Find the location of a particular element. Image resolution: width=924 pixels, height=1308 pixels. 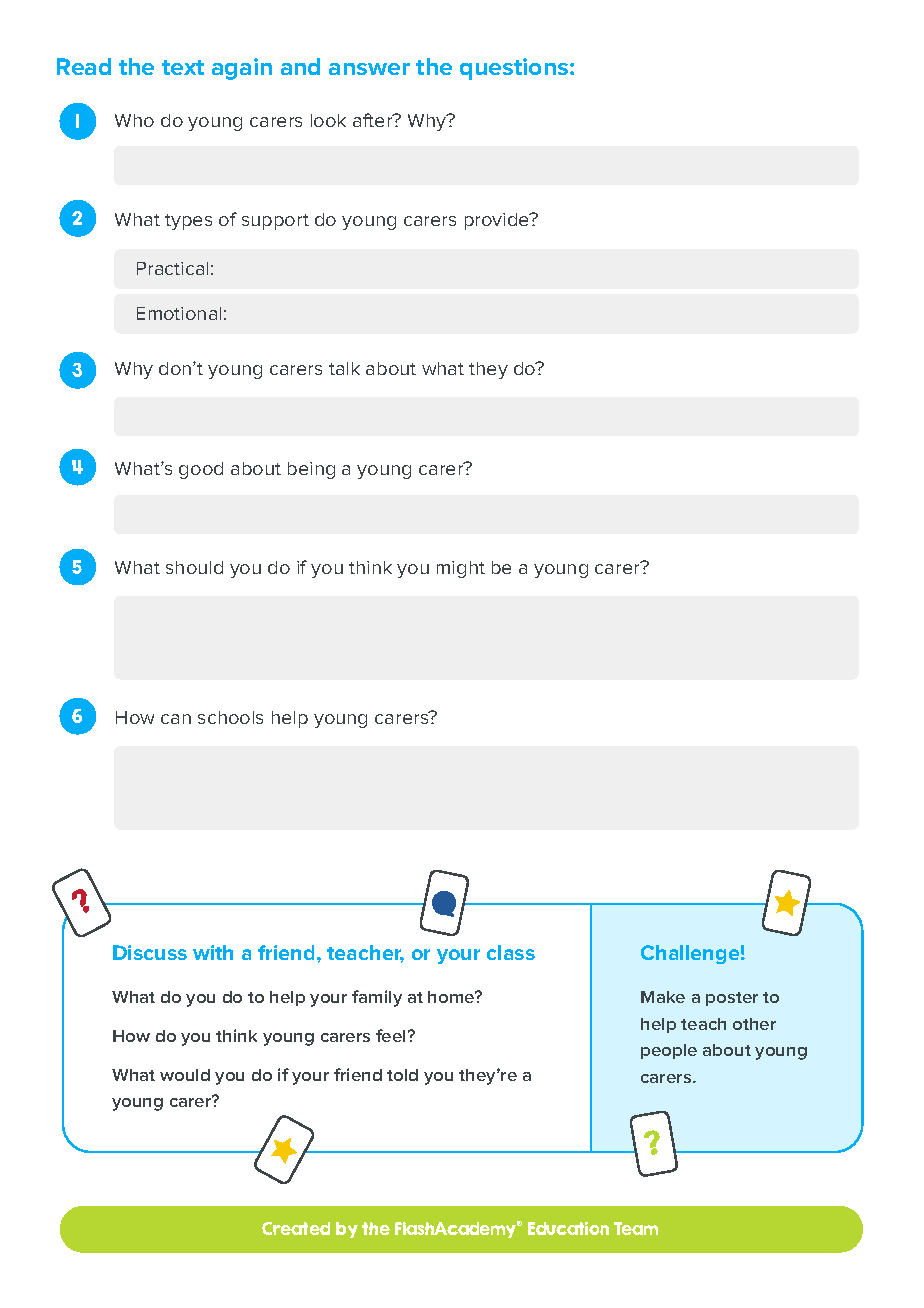

after is located at coordinates (374, 120).
